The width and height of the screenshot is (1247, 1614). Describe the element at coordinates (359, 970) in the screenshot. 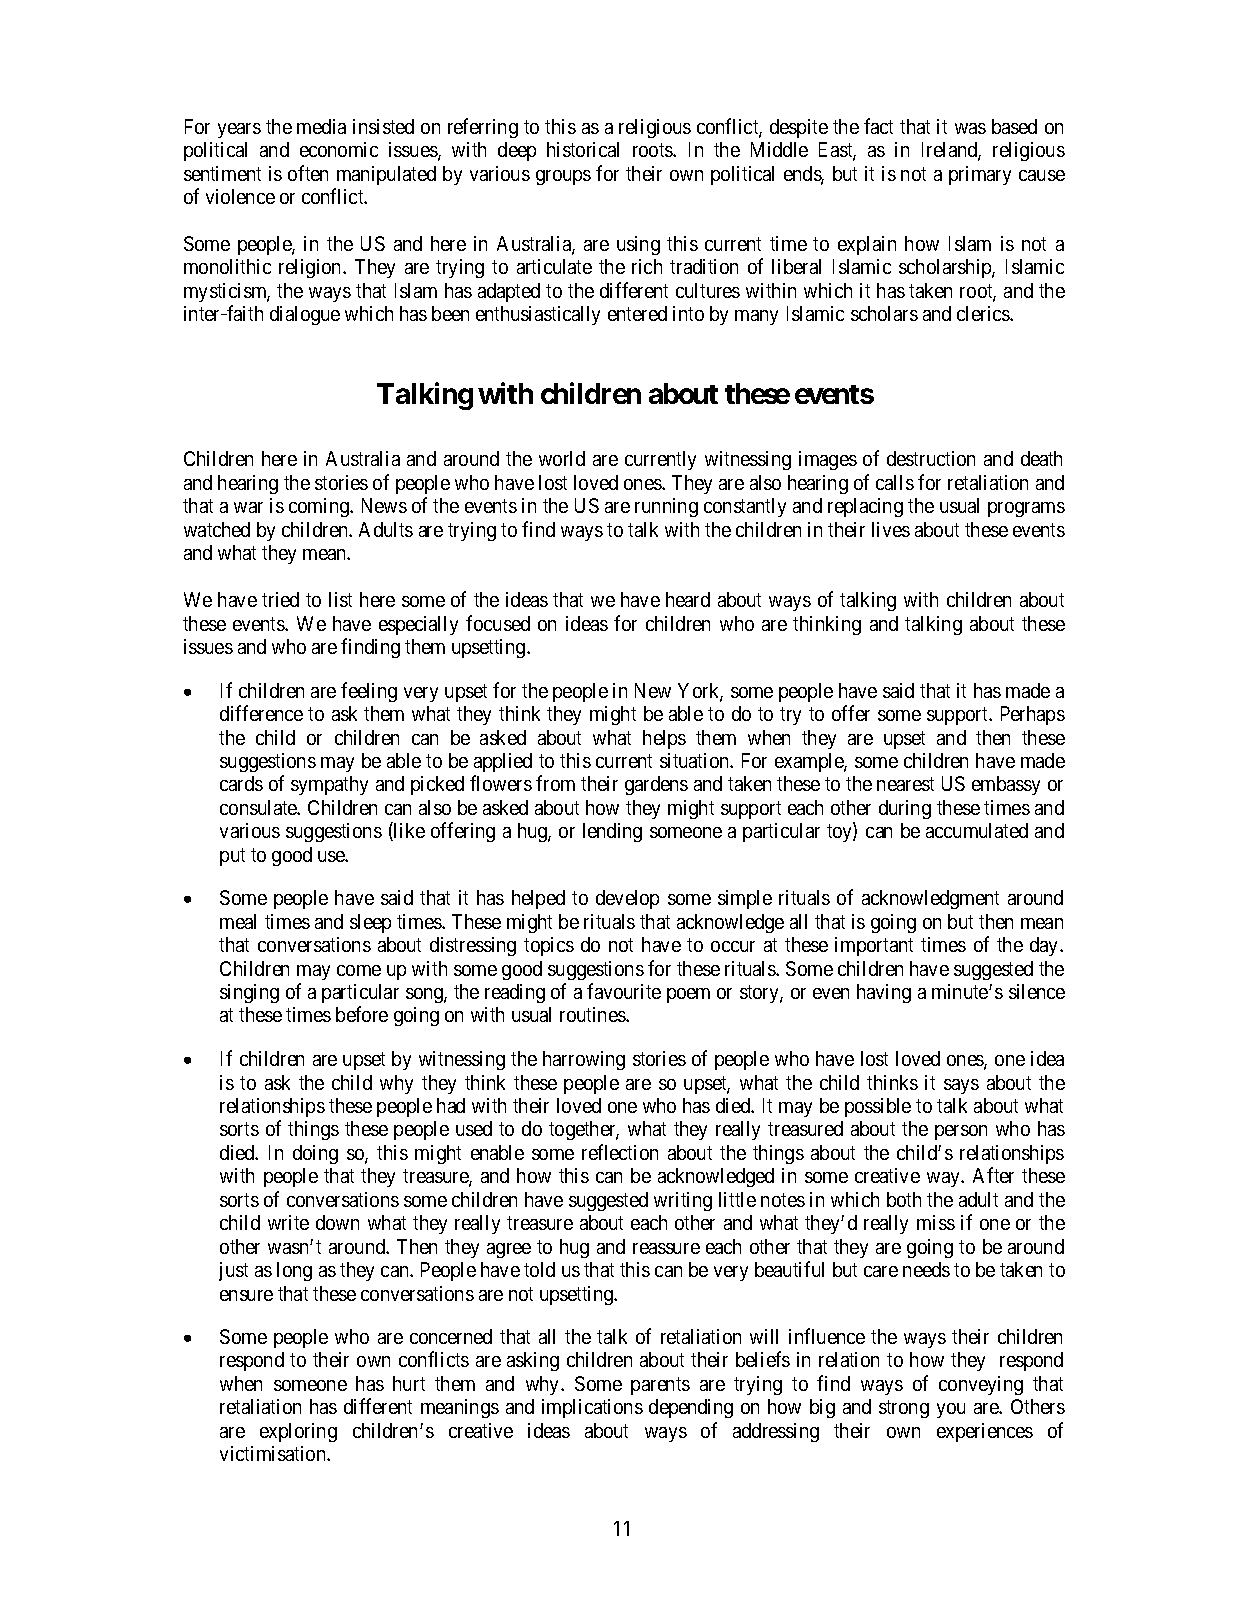

I see `come` at that location.
